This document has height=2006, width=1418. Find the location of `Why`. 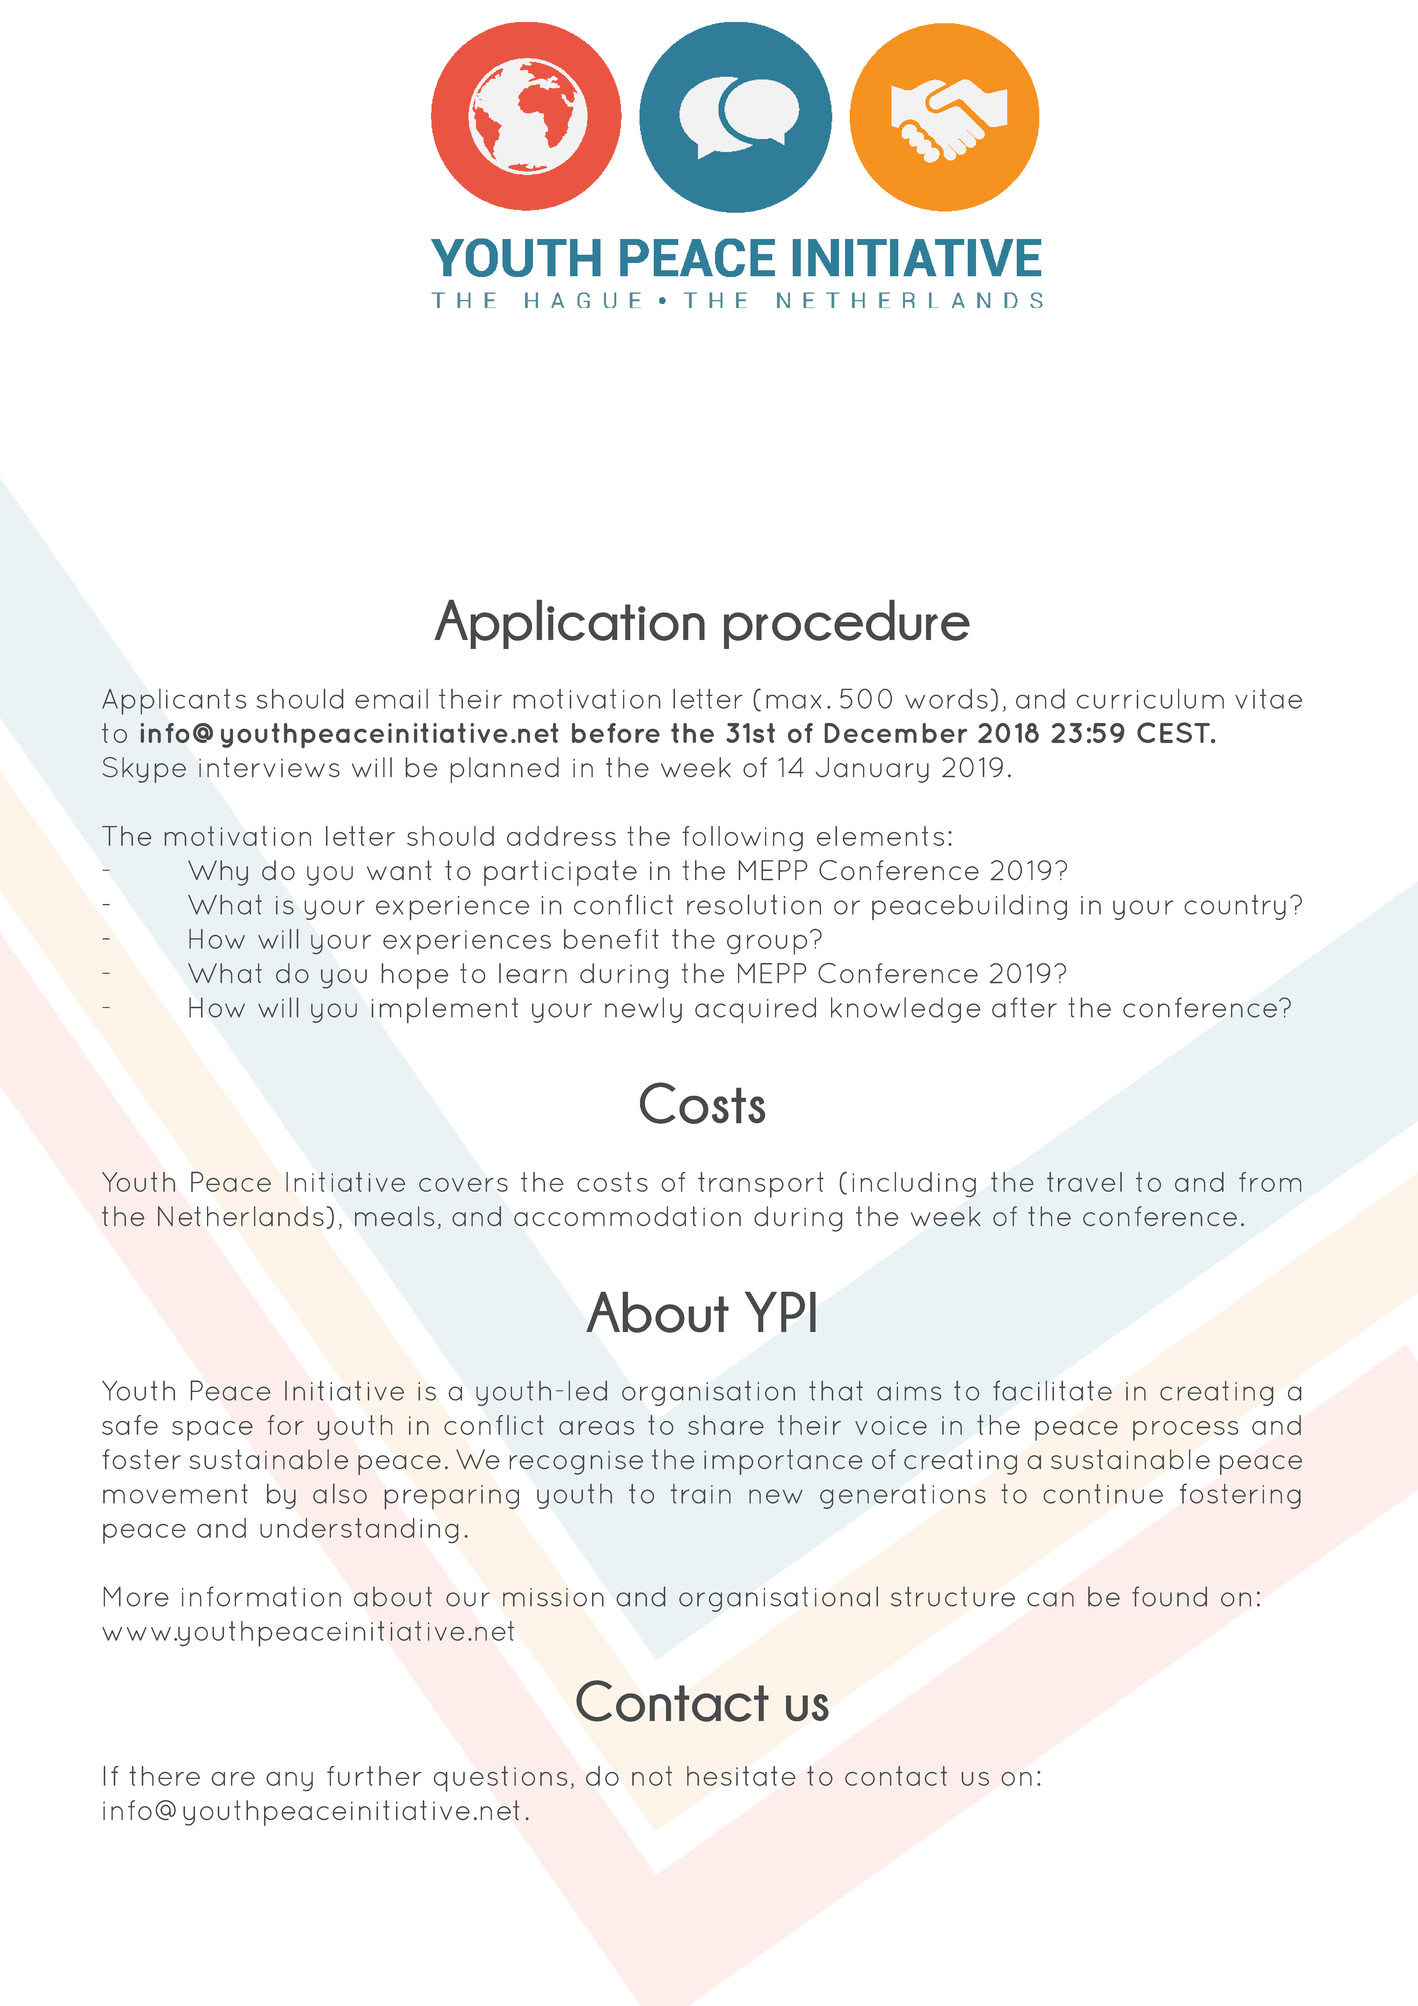

Why is located at coordinates (218, 873).
